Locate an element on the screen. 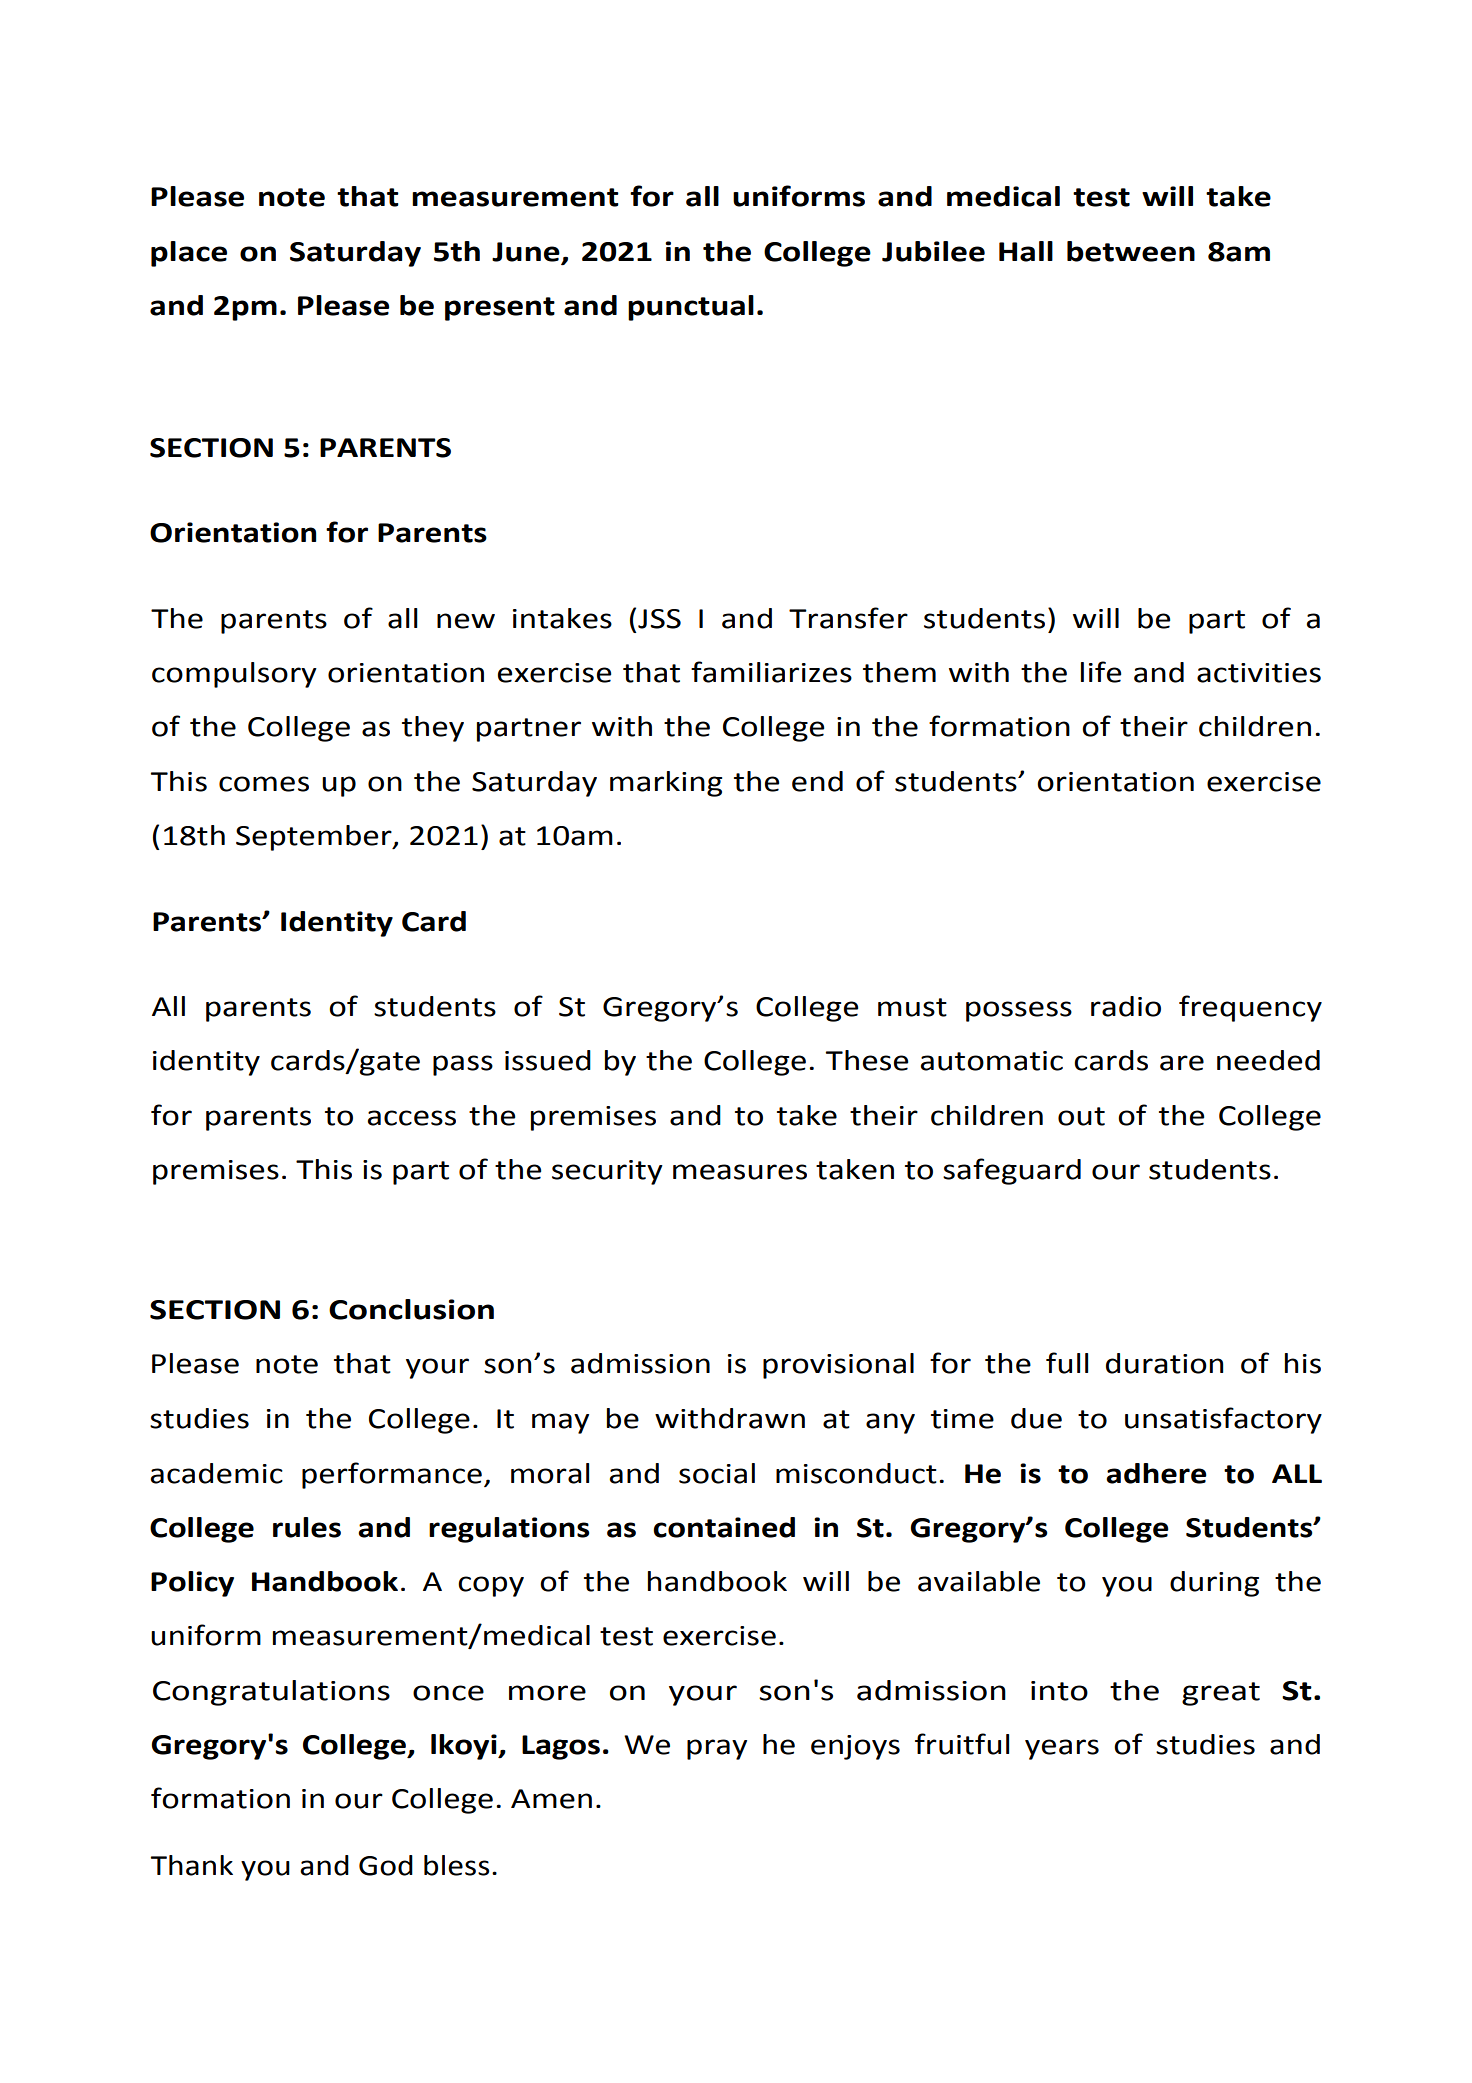 The width and height of the screenshot is (1472, 2083). God is located at coordinates (386, 1865).
